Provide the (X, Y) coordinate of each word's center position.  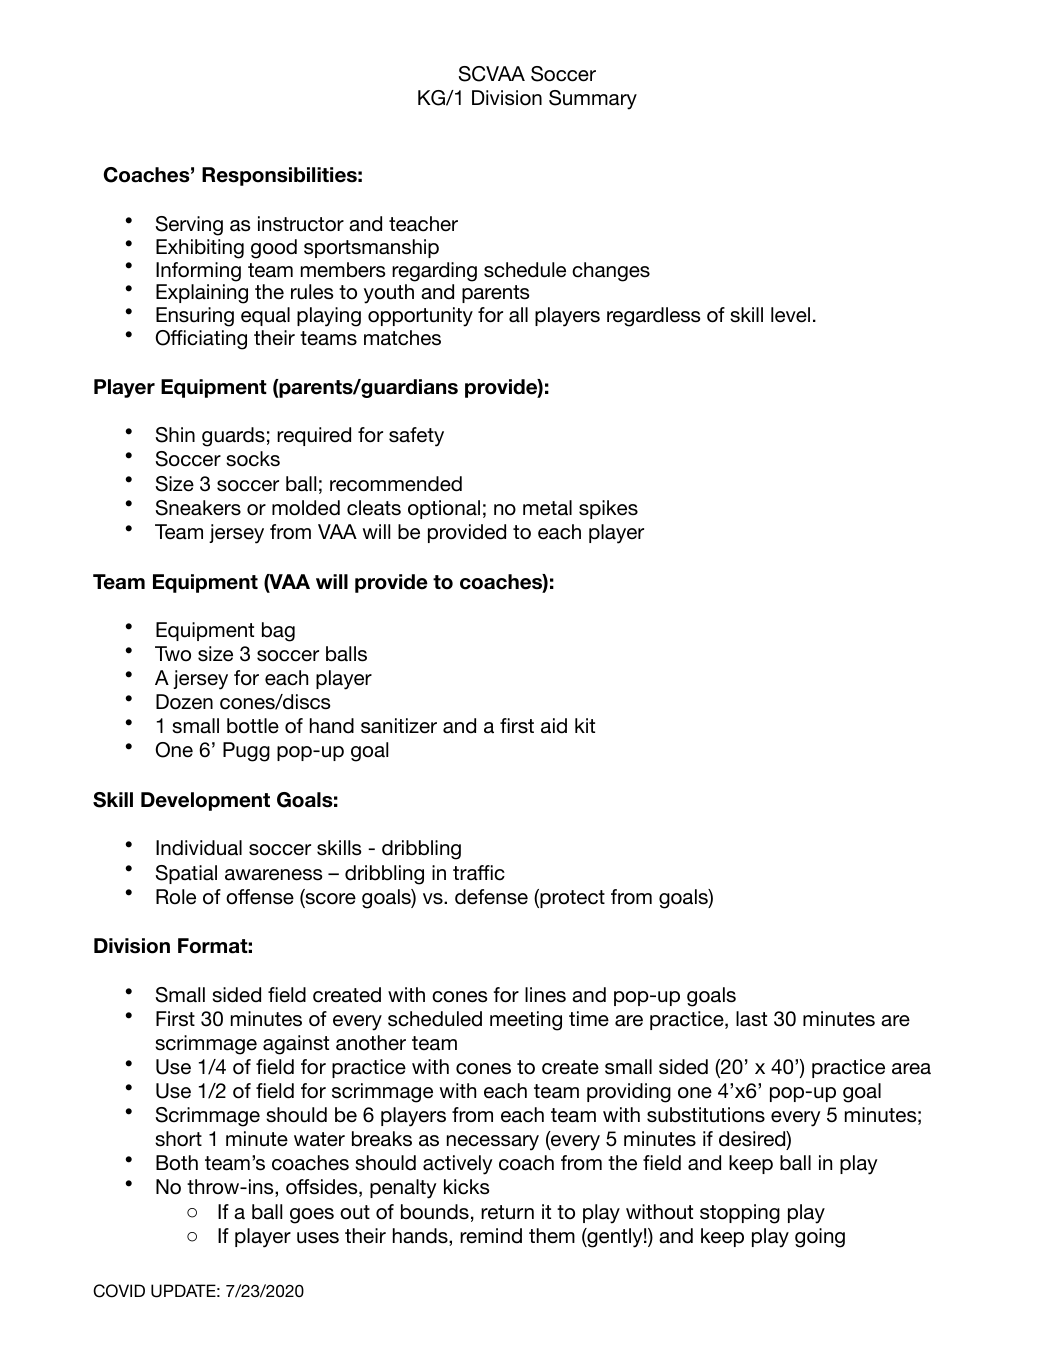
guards (233, 437)
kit (585, 725)
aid (554, 726)
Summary (593, 100)
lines (545, 995)
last (751, 1019)
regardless (653, 317)
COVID (119, 1291)
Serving (189, 226)
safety (416, 437)
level (790, 315)
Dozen (184, 702)
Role (176, 897)
